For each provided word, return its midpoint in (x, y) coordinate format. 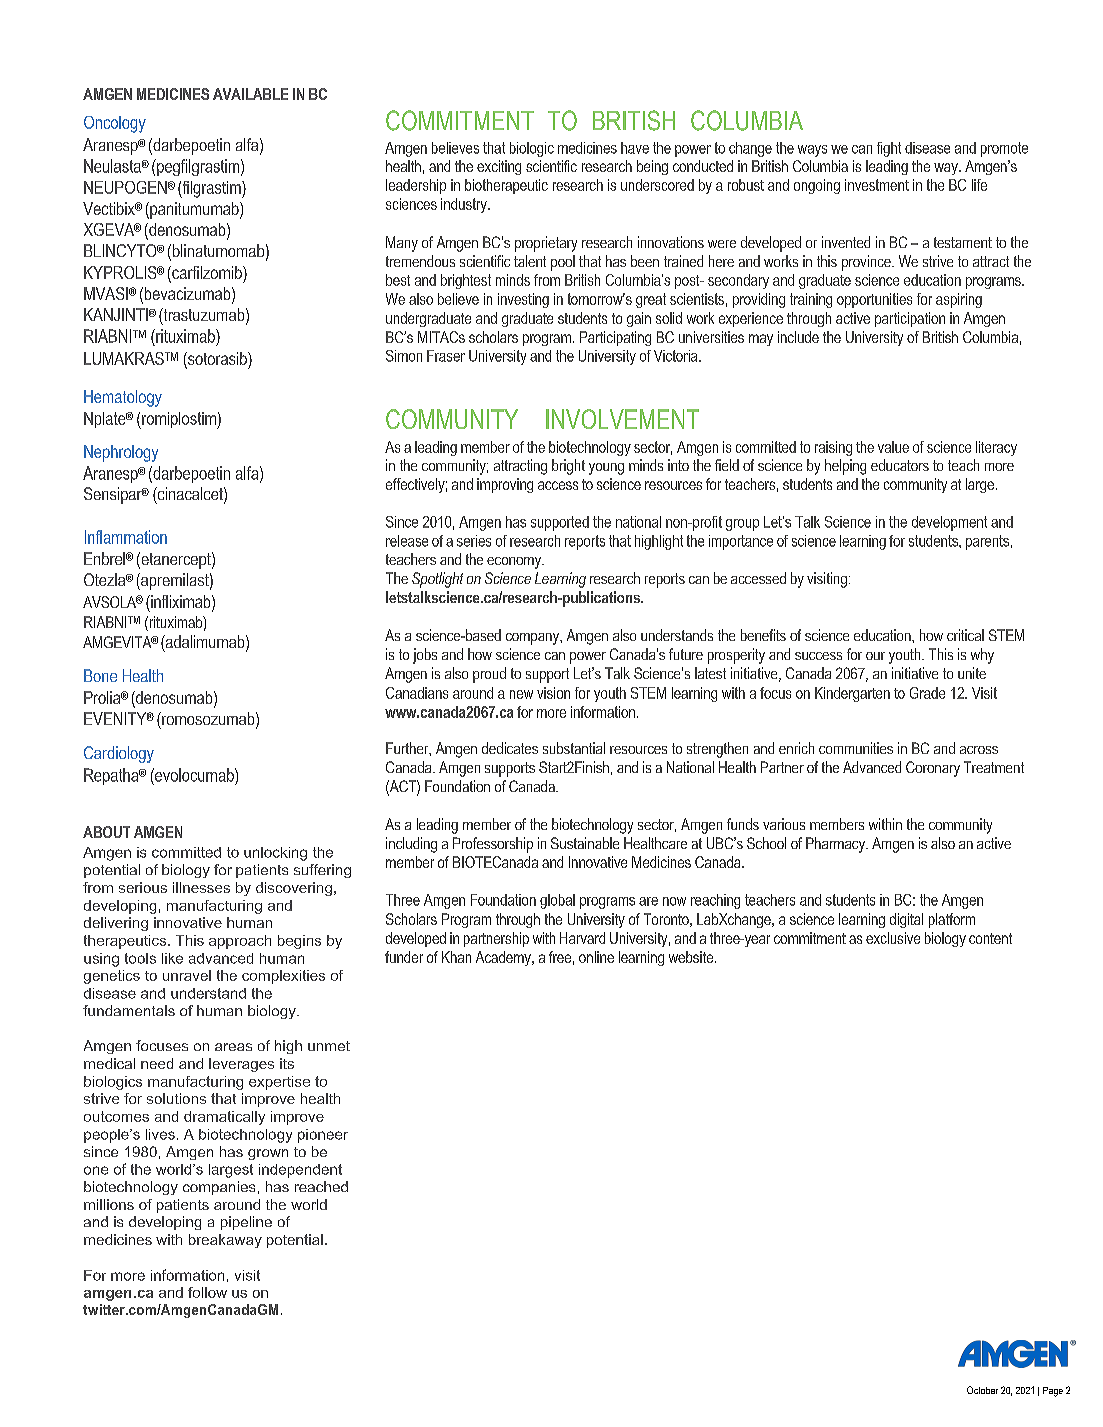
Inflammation (126, 537)
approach (240, 942)
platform (952, 920)
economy (515, 563)
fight (889, 149)
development (949, 523)
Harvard (582, 938)
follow (207, 1292)
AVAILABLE (250, 94)
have (635, 148)
